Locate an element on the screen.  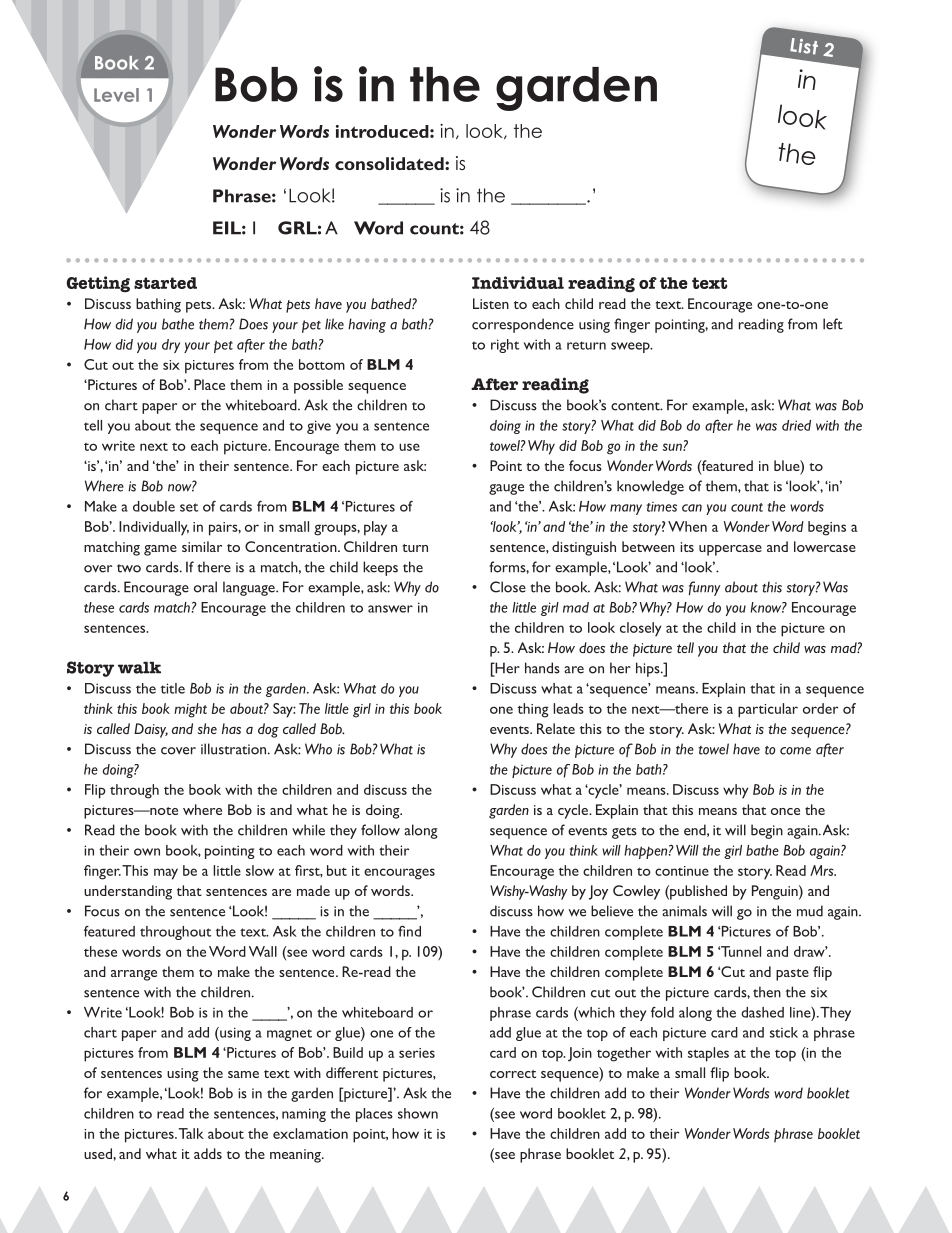
find is located at coordinates (409, 931).
